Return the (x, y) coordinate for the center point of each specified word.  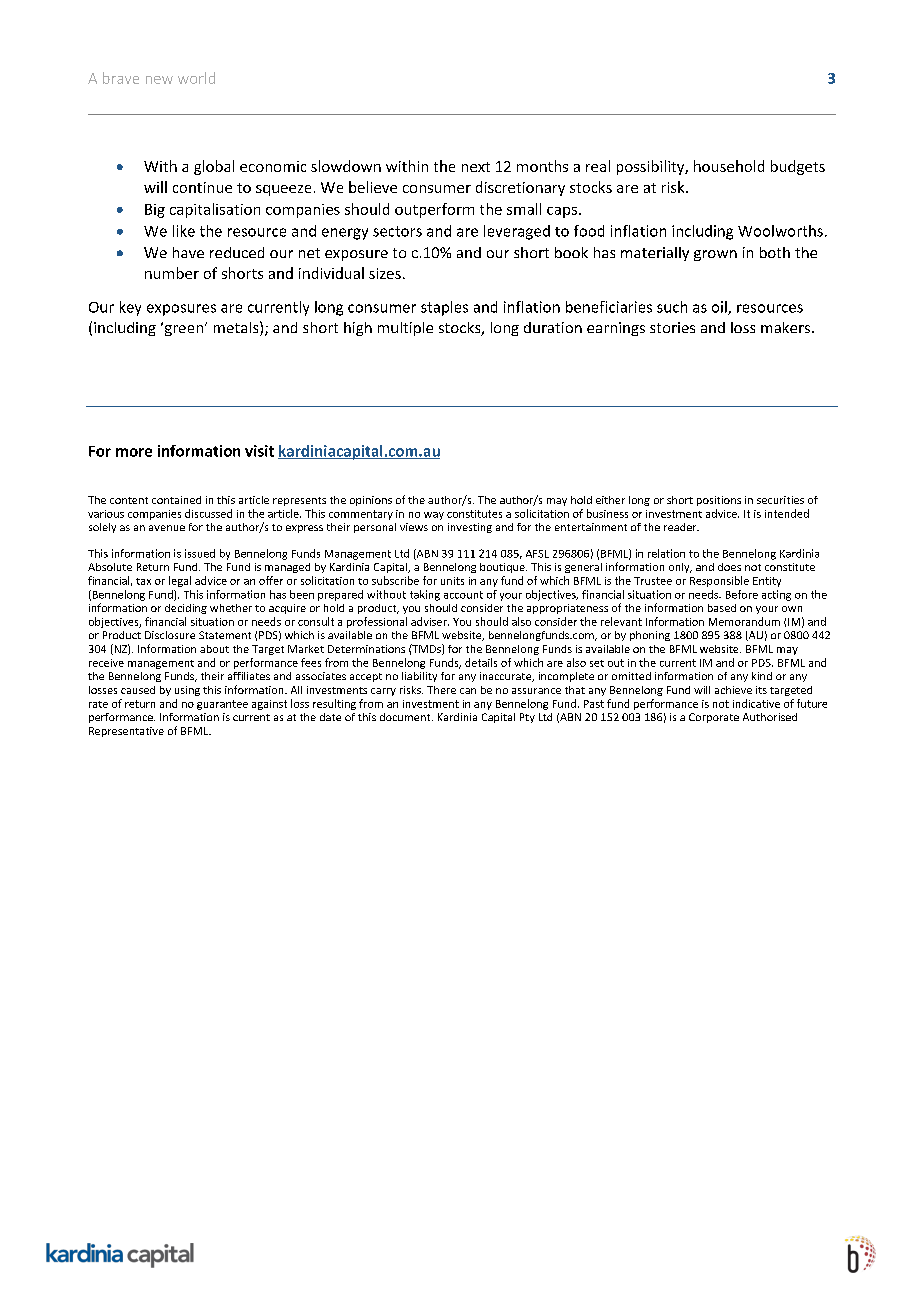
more (134, 452)
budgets (798, 167)
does (729, 567)
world (196, 78)
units (452, 581)
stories (672, 327)
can (468, 691)
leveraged (517, 232)
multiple (405, 329)
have (188, 252)
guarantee (222, 705)
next (476, 167)
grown (715, 255)
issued (200, 553)
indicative (756, 703)
